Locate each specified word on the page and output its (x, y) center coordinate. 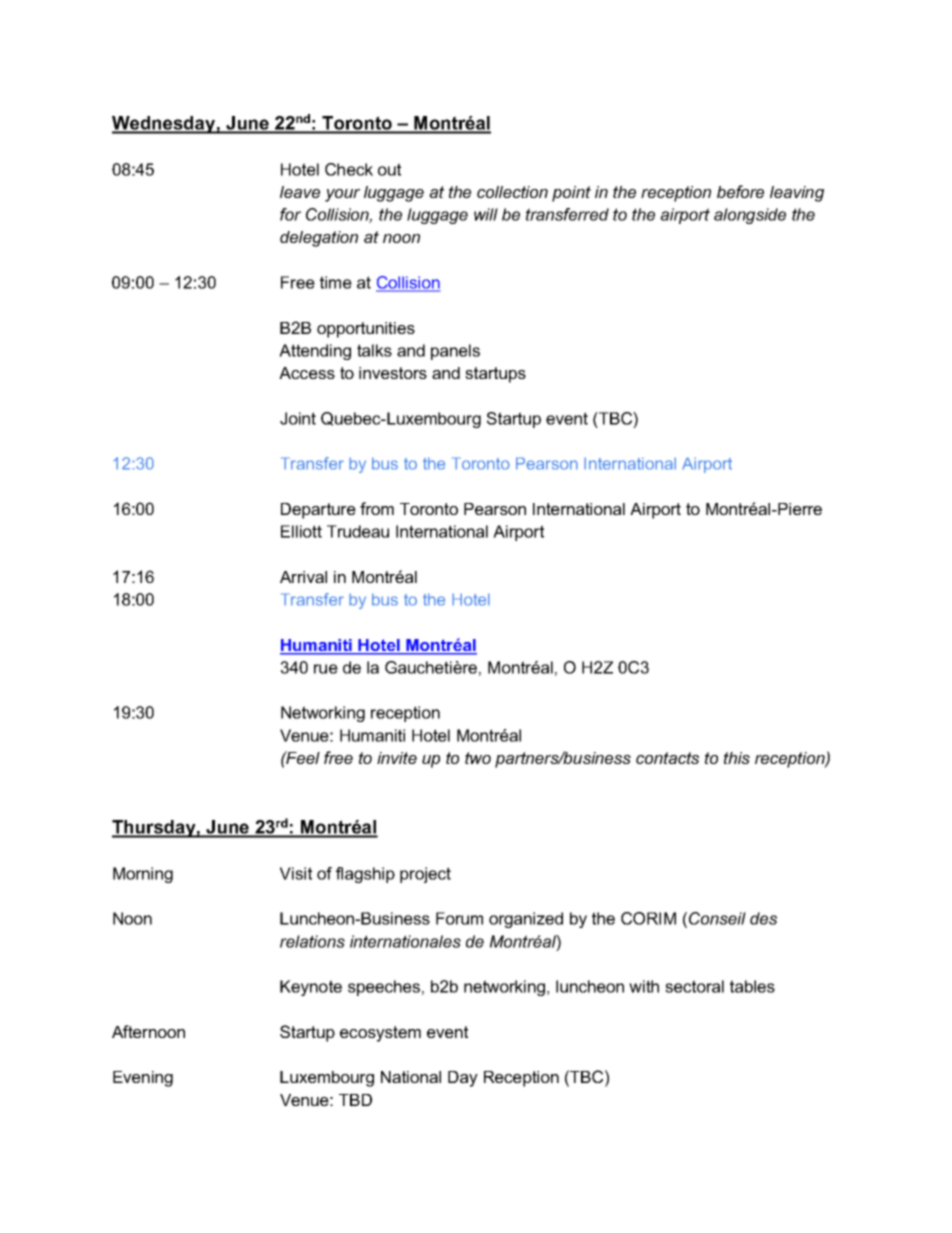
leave (300, 192)
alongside (750, 216)
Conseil (717, 918)
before (740, 191)
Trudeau (358, 531)
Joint (298, 418)
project (425, 875)
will (486, 214)
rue (326, 669)
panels (455, 352)
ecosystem (380, 1034)
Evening (143, 1079)
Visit (296, 873)
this (737, 758)
